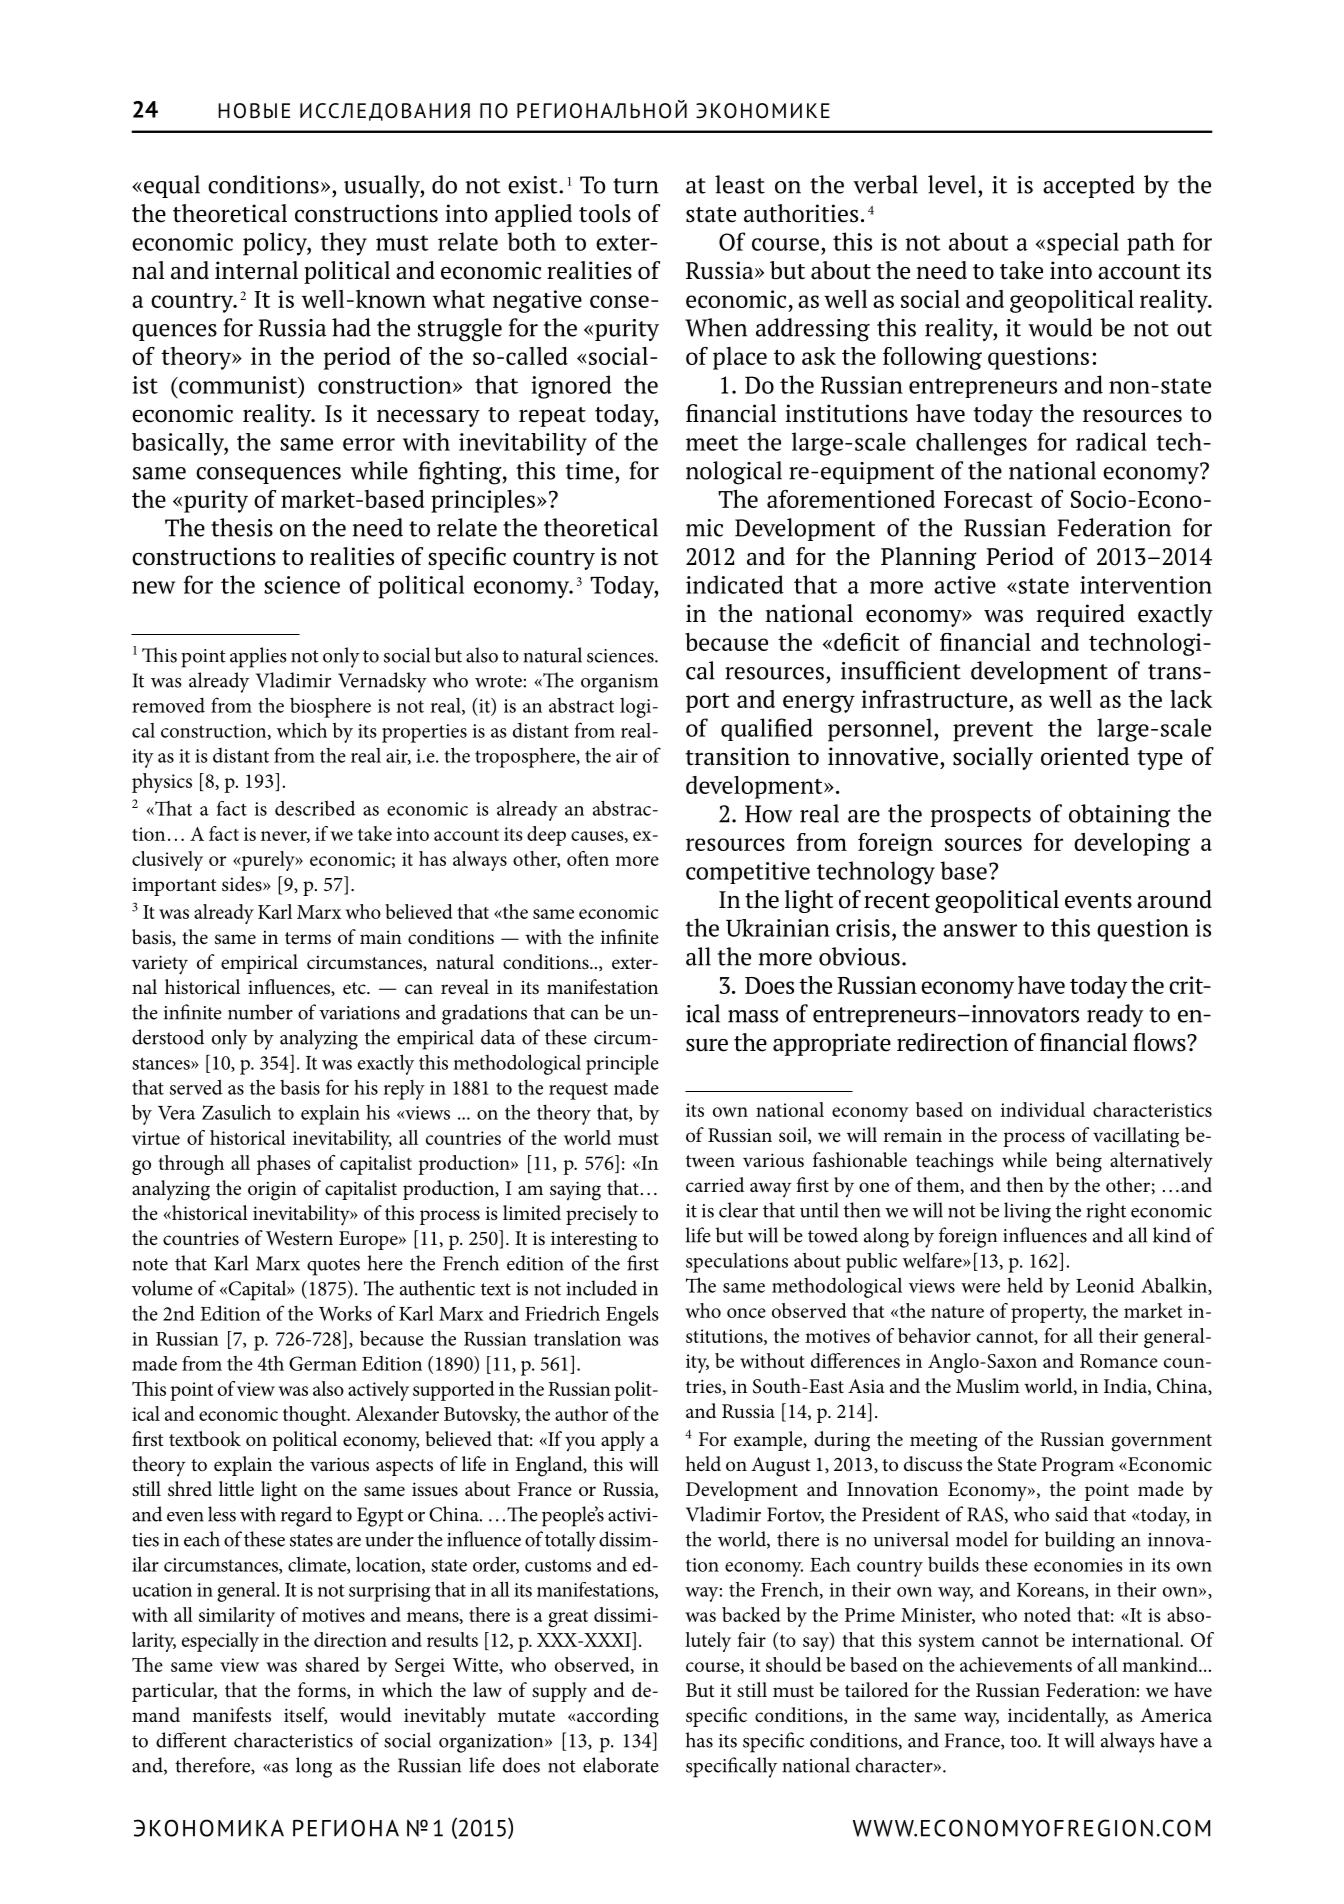 The height and width of the screenshot is (1904, 1344). What do you see at coordinates (260, 1012) in the screenshot?
I see `number` at bounding box center [260, 1012].
